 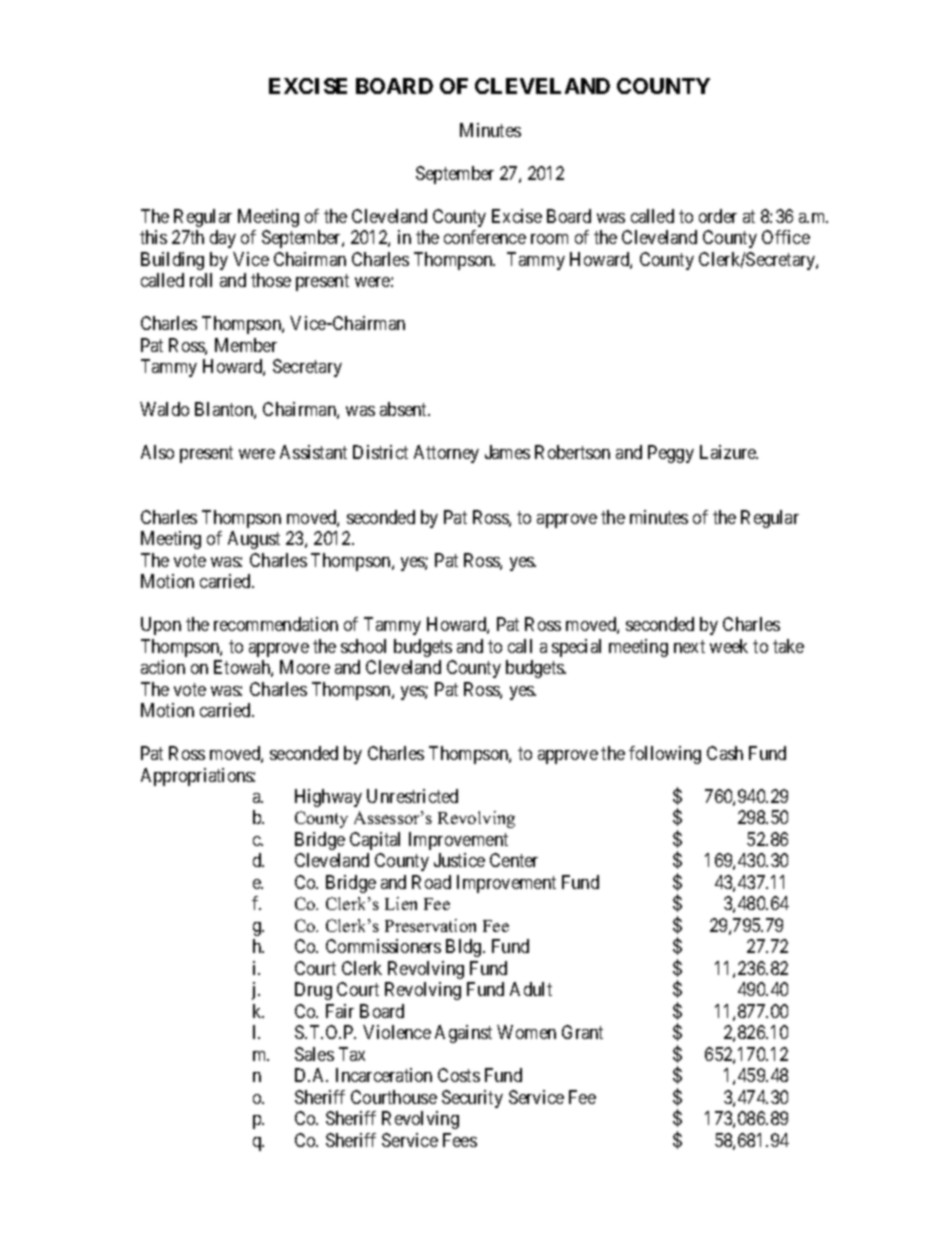 What do you see at coordinates (472, 1099) in the screenshot?
I see `Security` at bounding box center [472, 1099].
